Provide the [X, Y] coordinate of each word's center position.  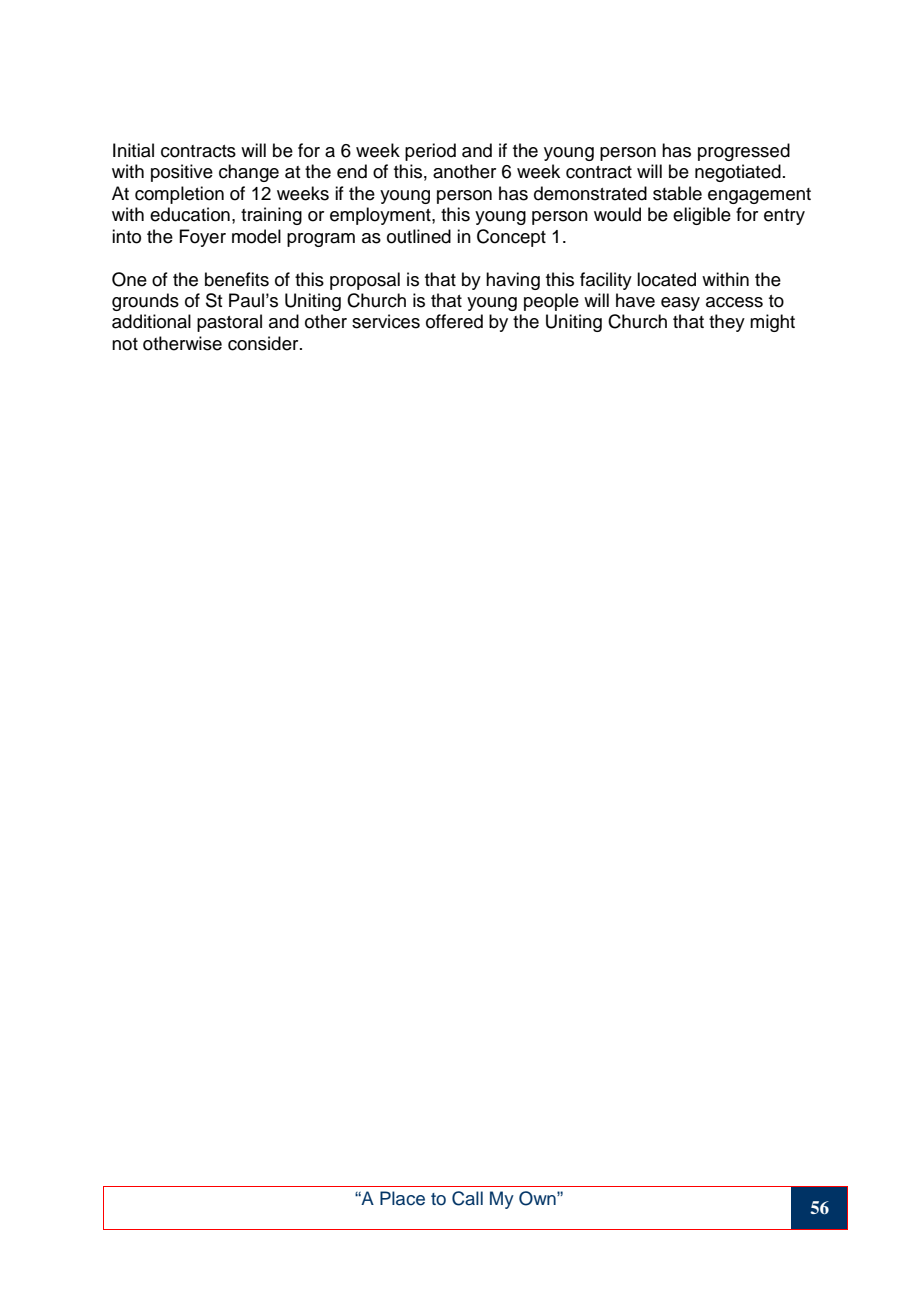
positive [182, 173]
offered [454, 321]
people [551, 302]
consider [264, 343]
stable [677, 193]
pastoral [229, 323]
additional [151, 321]
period [430, 152]
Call [467, 1198]
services [386, 321]
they [727, 323]
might [772, 323]
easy [680, 304]
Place [402, 1198]
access [734, 302]
